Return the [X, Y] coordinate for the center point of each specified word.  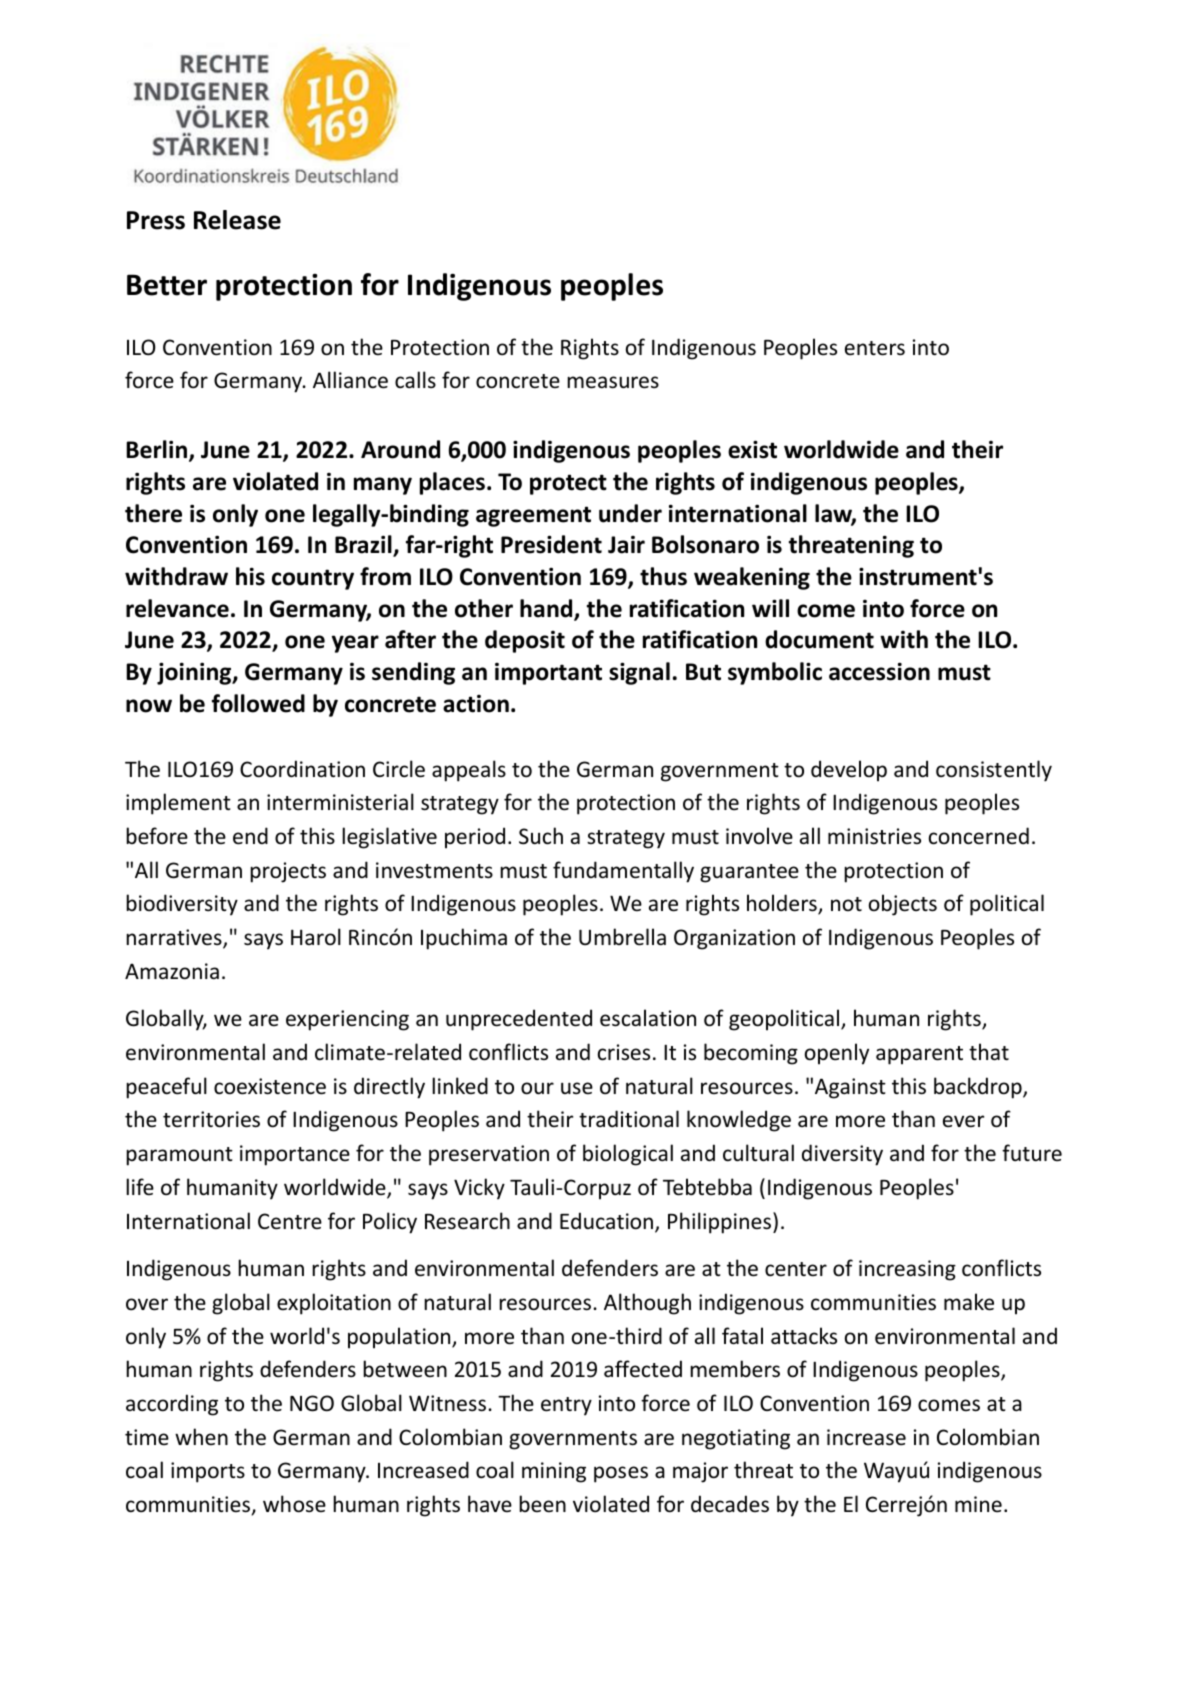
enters [875, 348]
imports [208, 1472]
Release [237, 220]
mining [554, 1472]
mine [978, 1504]
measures [613, 382]
